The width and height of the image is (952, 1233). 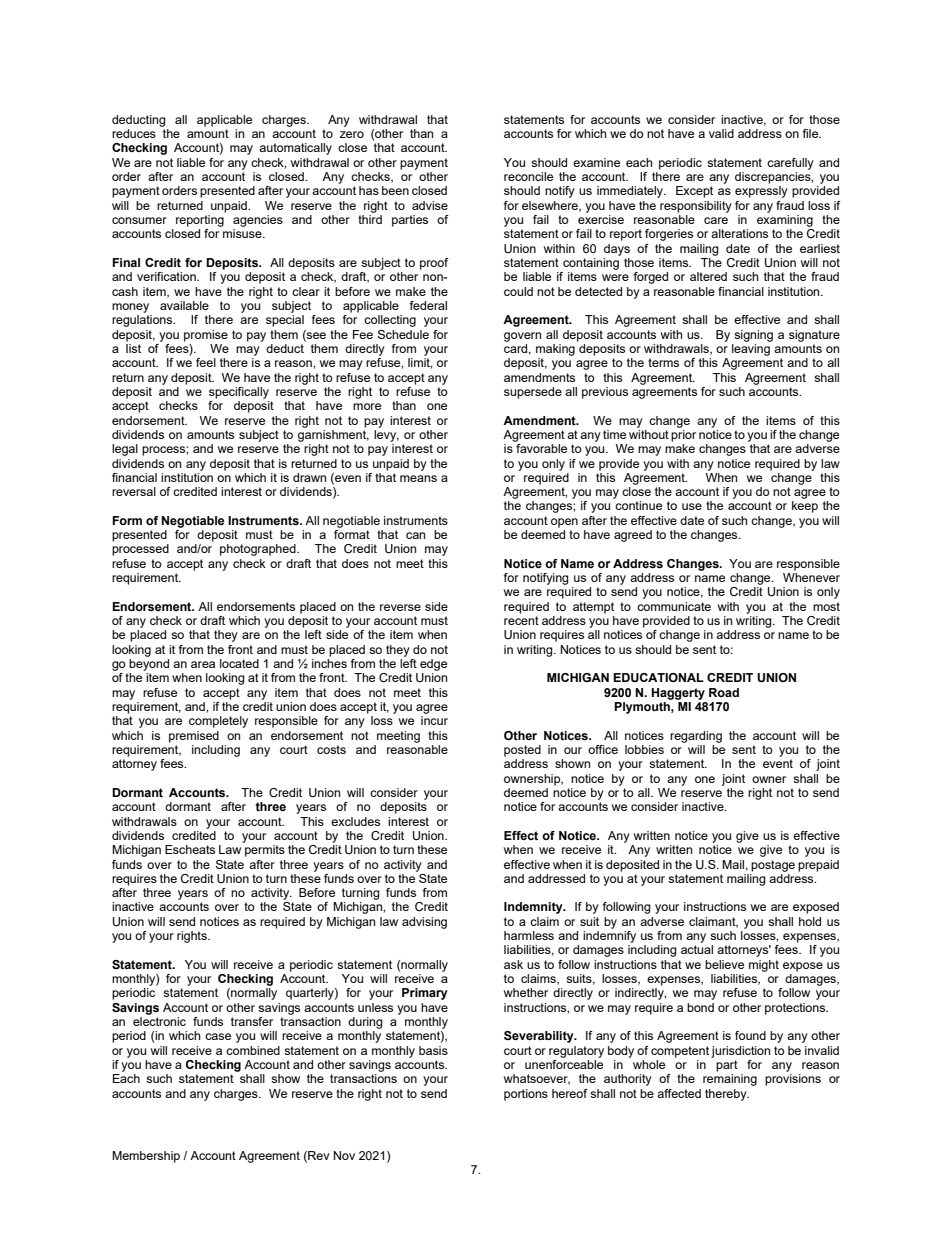 I want to click on Escheats, so click(x=190, y=849).
